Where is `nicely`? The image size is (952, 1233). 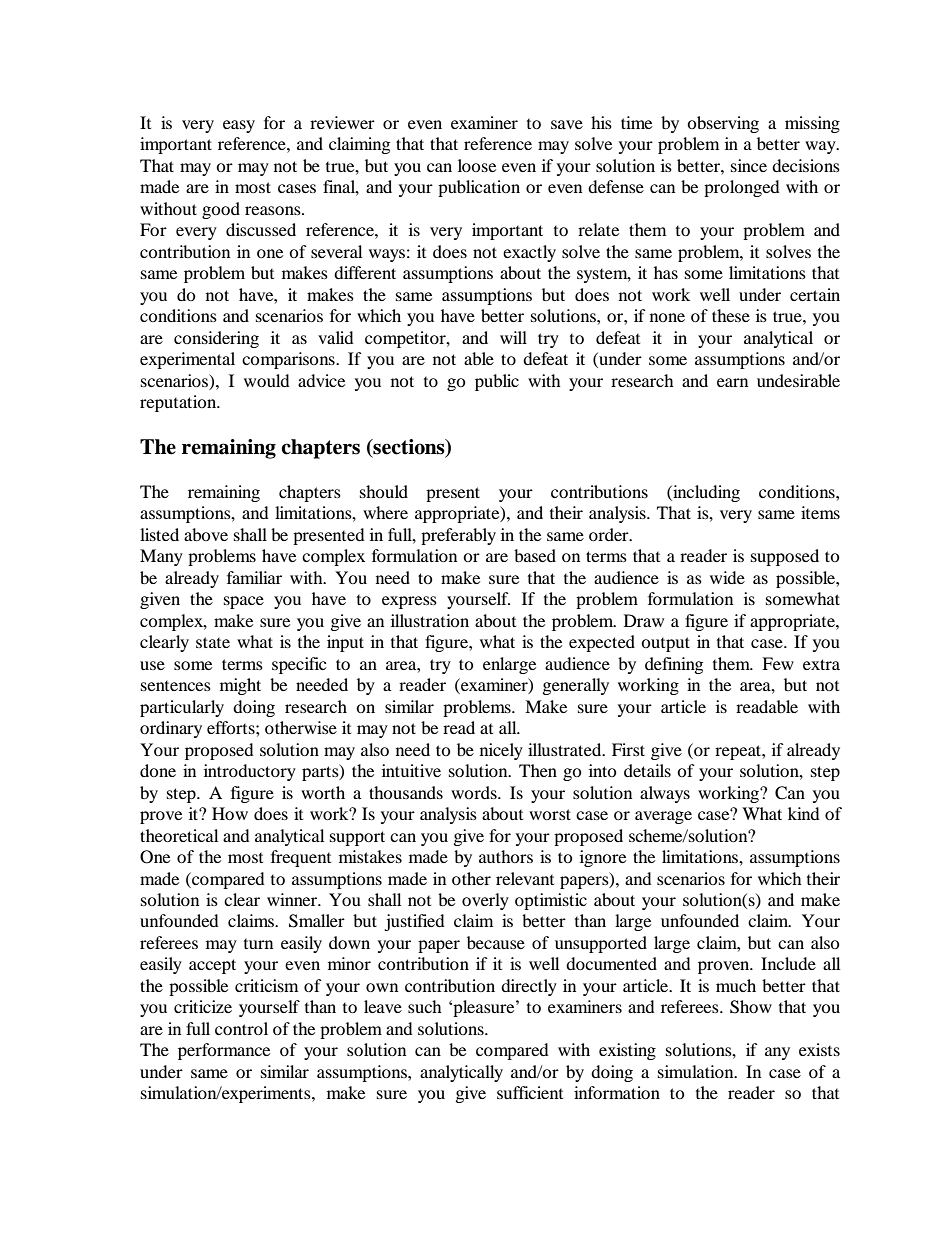 nicely is located at coordinates (501, 751).
